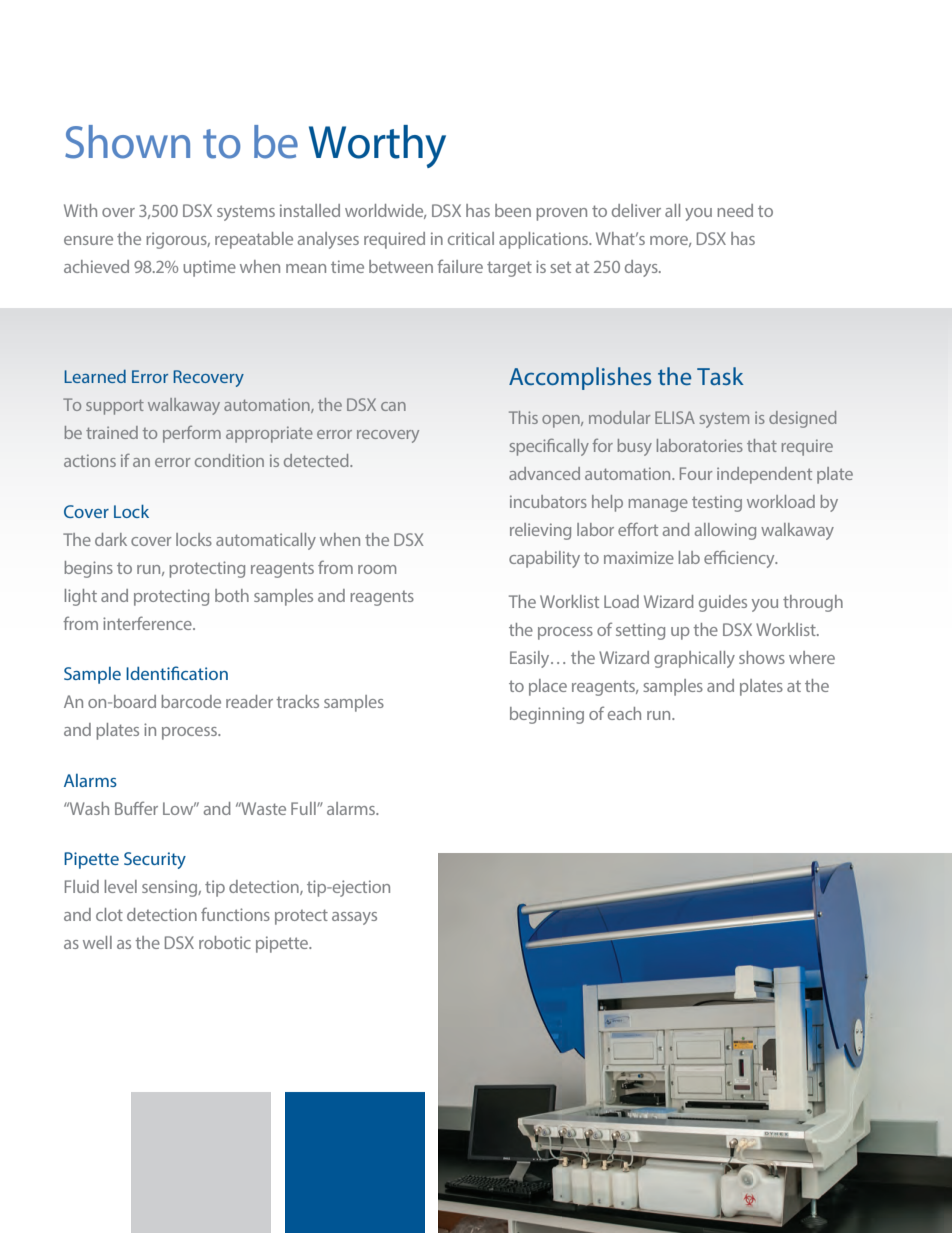  I want to click on perform, so click(192, 434).
